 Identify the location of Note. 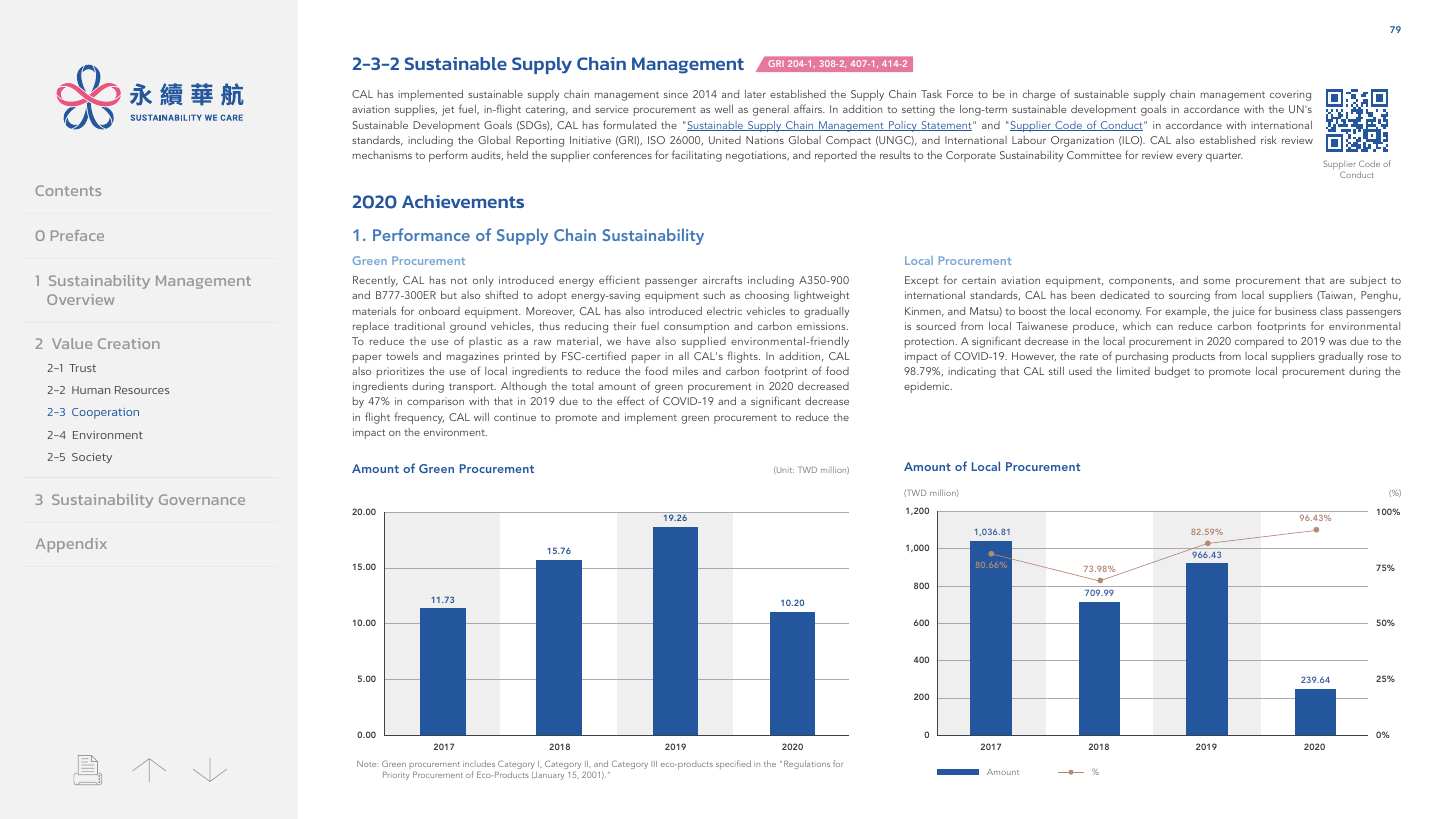
(366, 764).
